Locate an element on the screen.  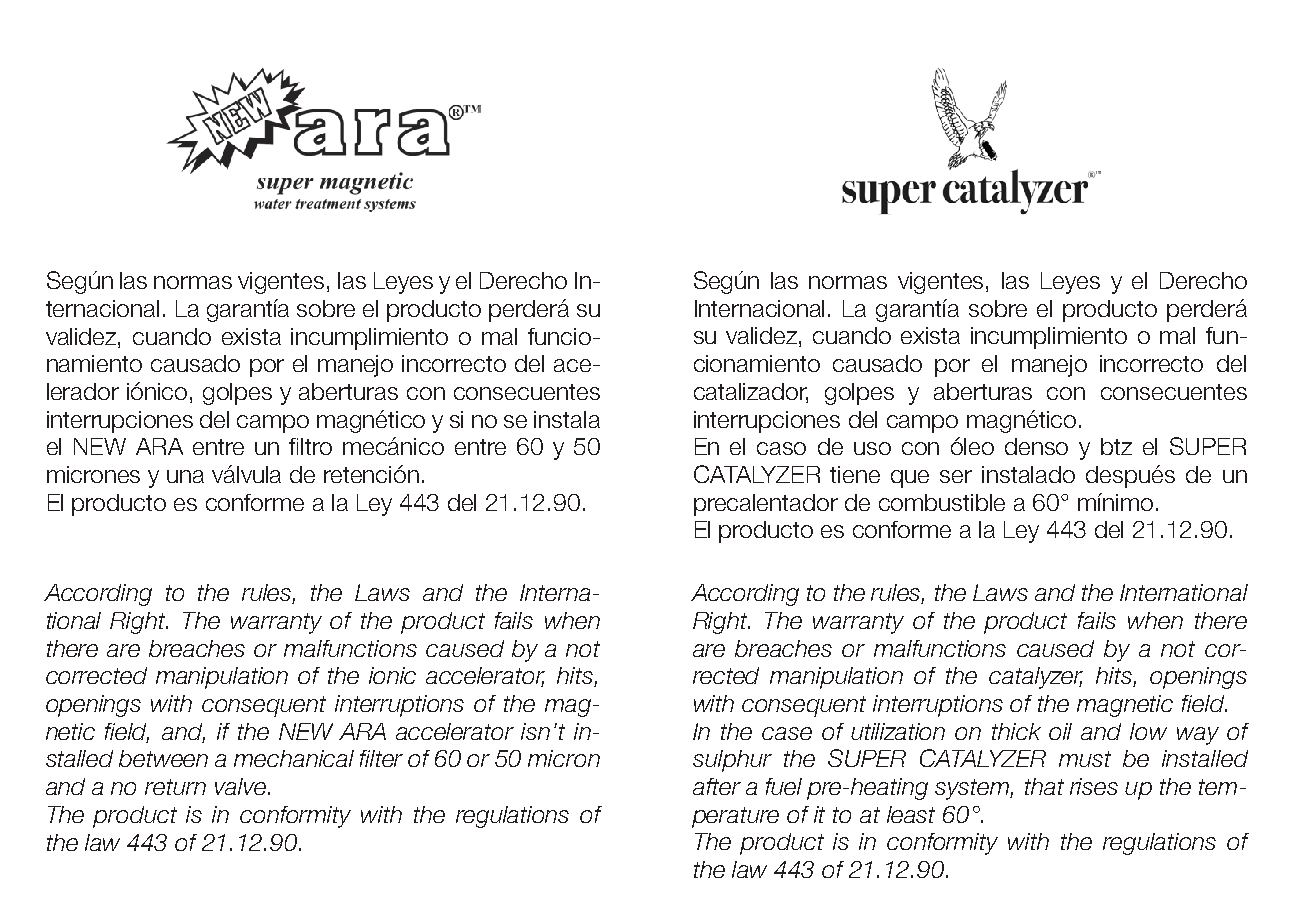
case is located at coordinates (787, 733).
